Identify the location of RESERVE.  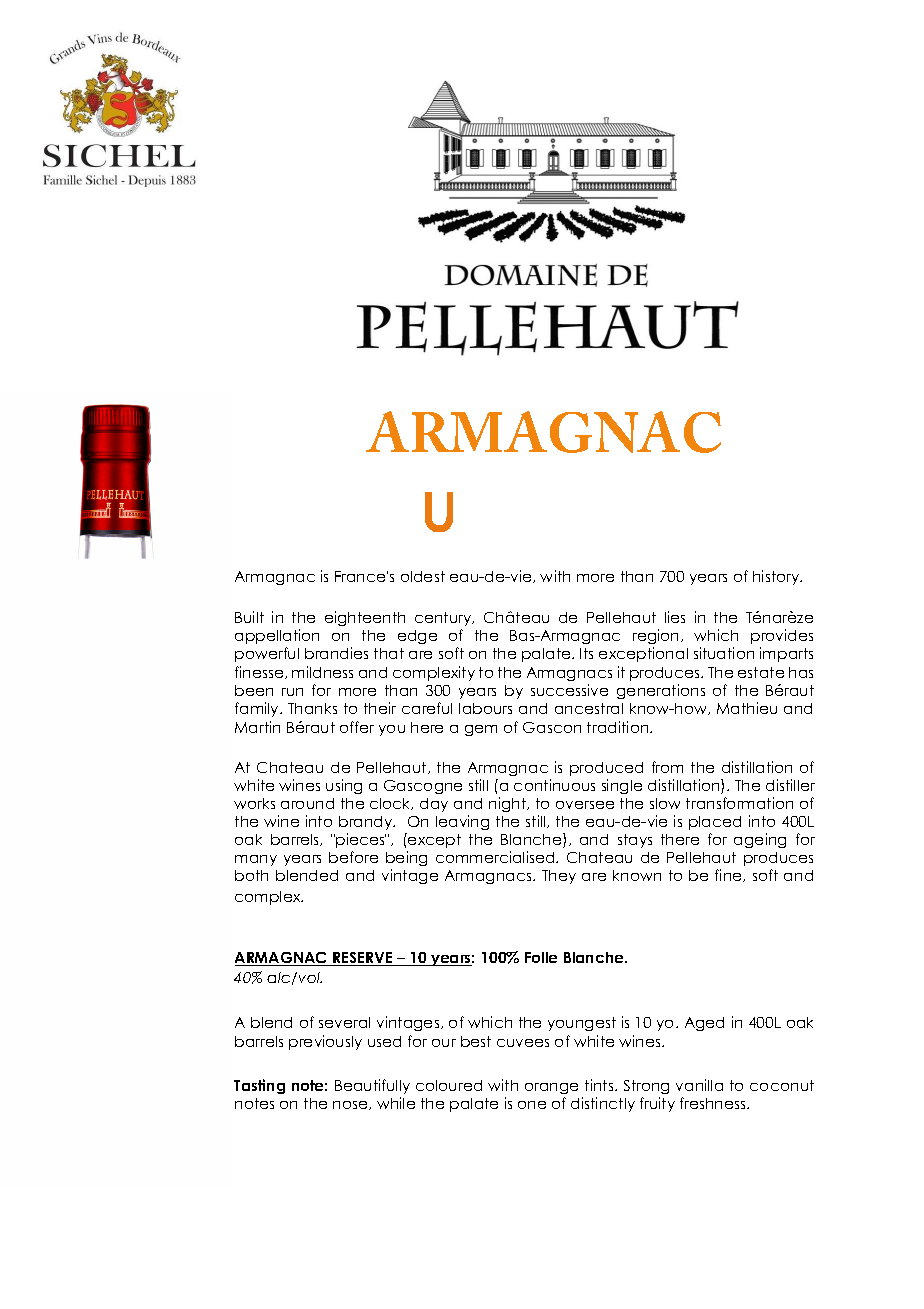
(363, 959).
